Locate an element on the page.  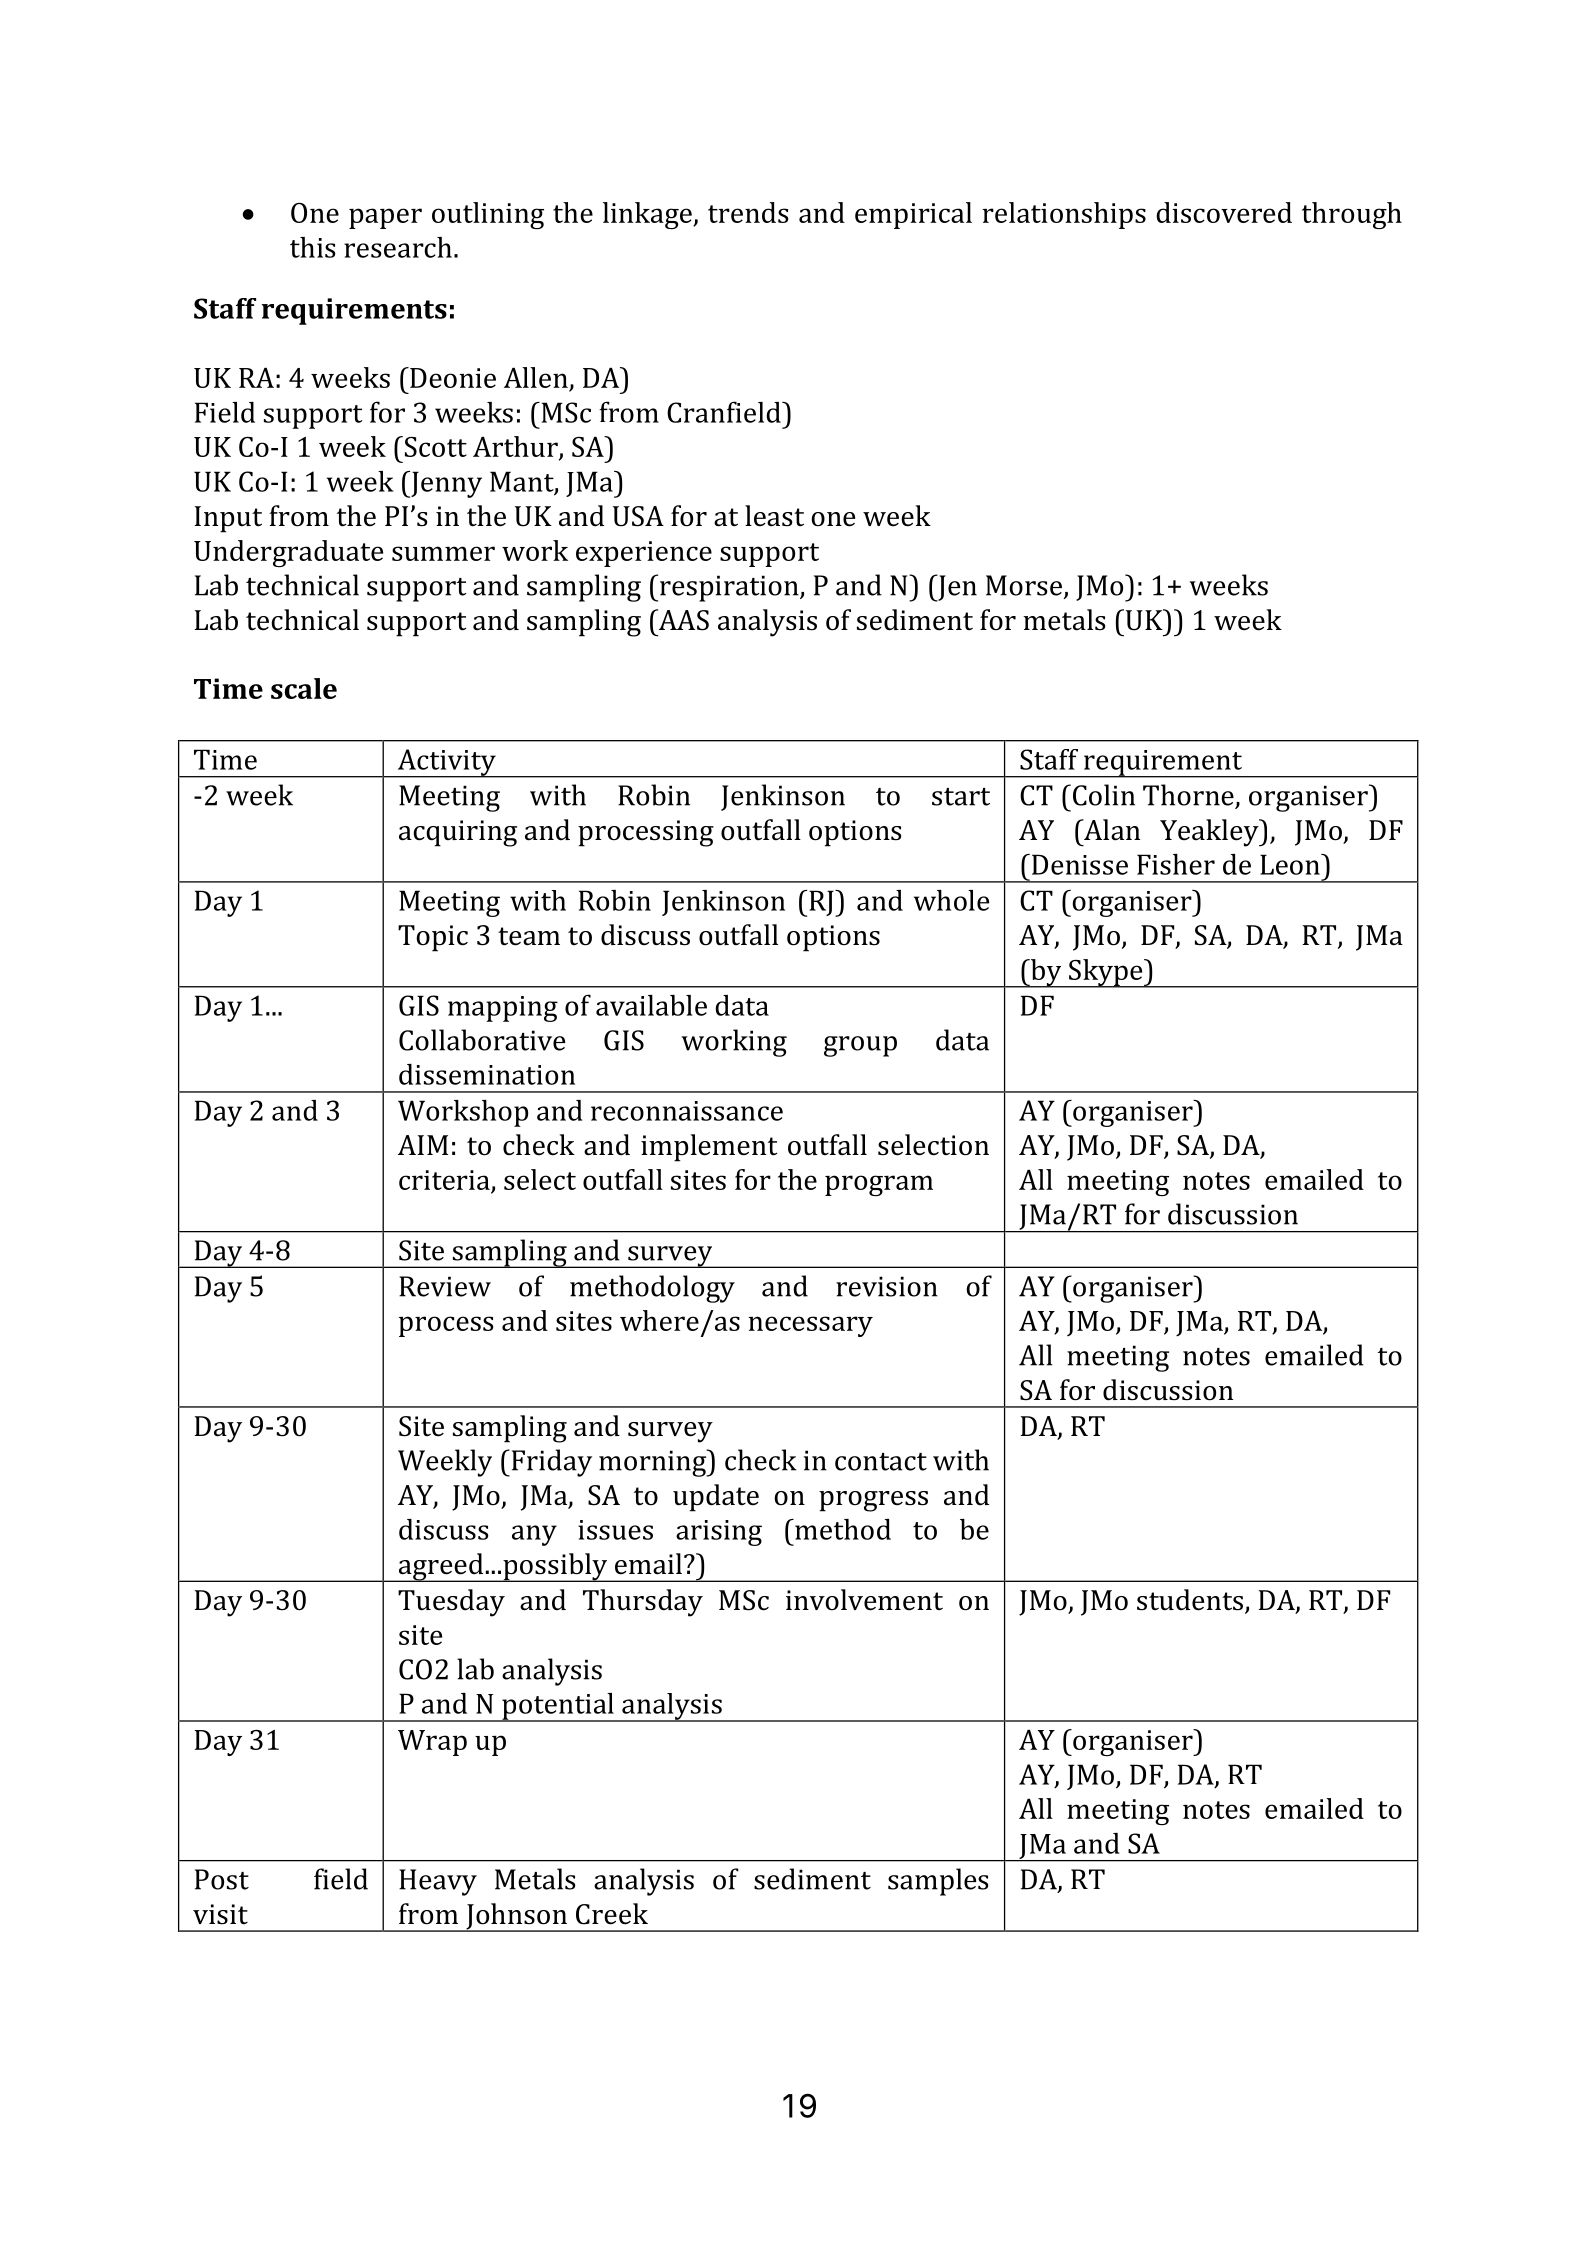
students is located at coordinates (1190, 1600).
